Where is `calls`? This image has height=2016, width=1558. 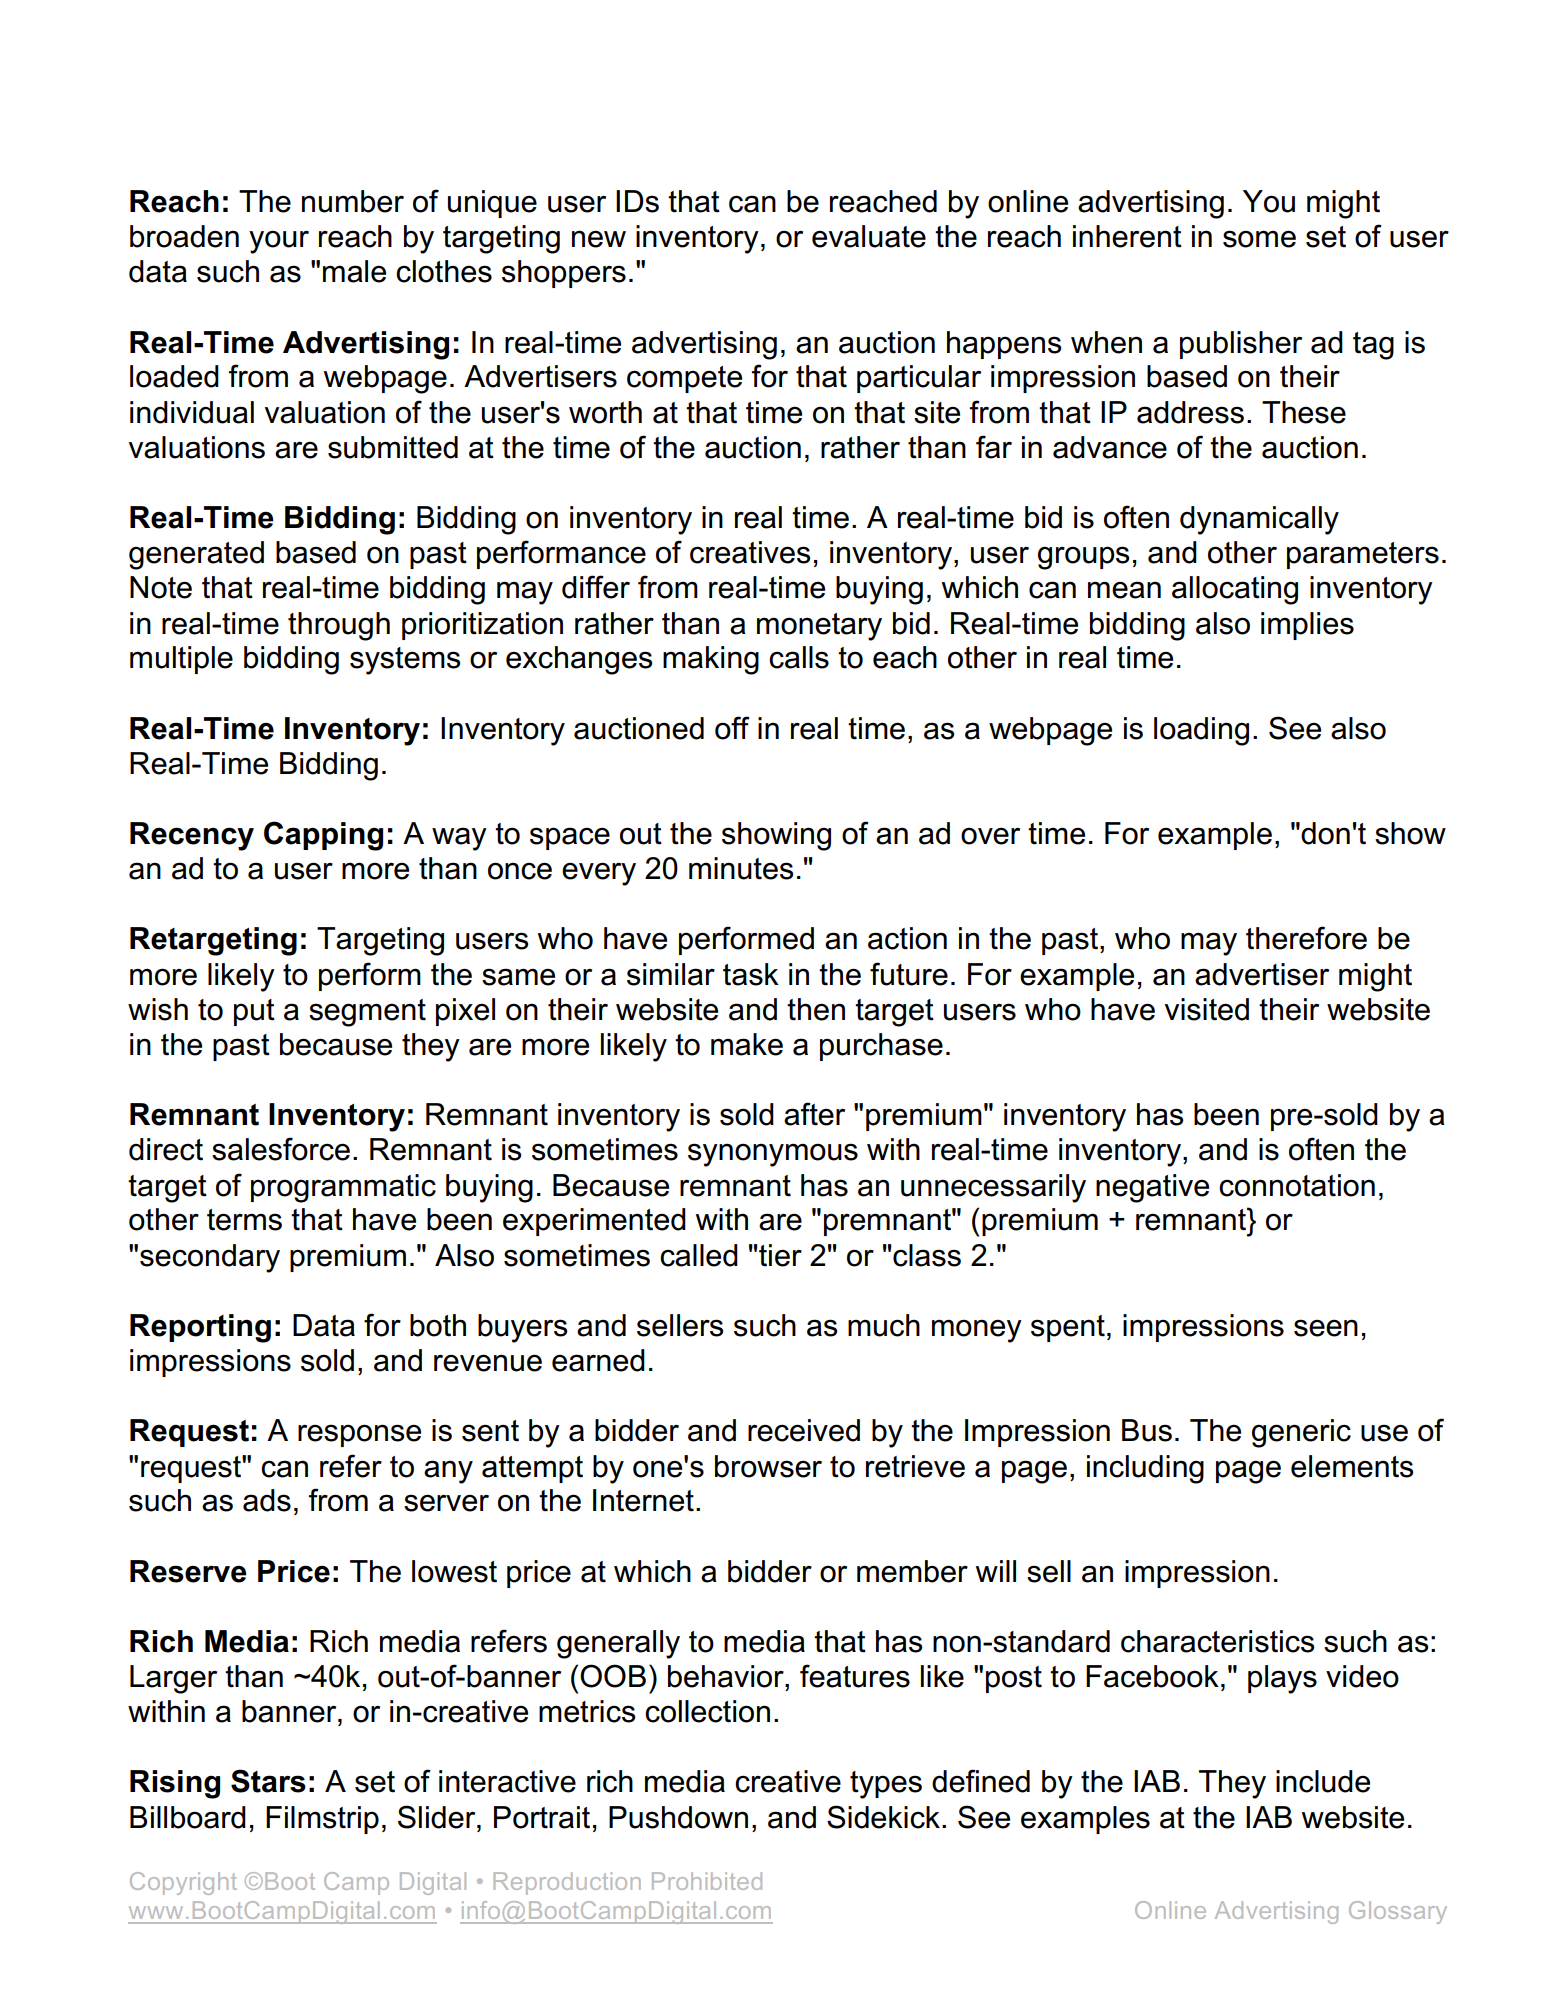 calls is located at coordinates (799, 657).
